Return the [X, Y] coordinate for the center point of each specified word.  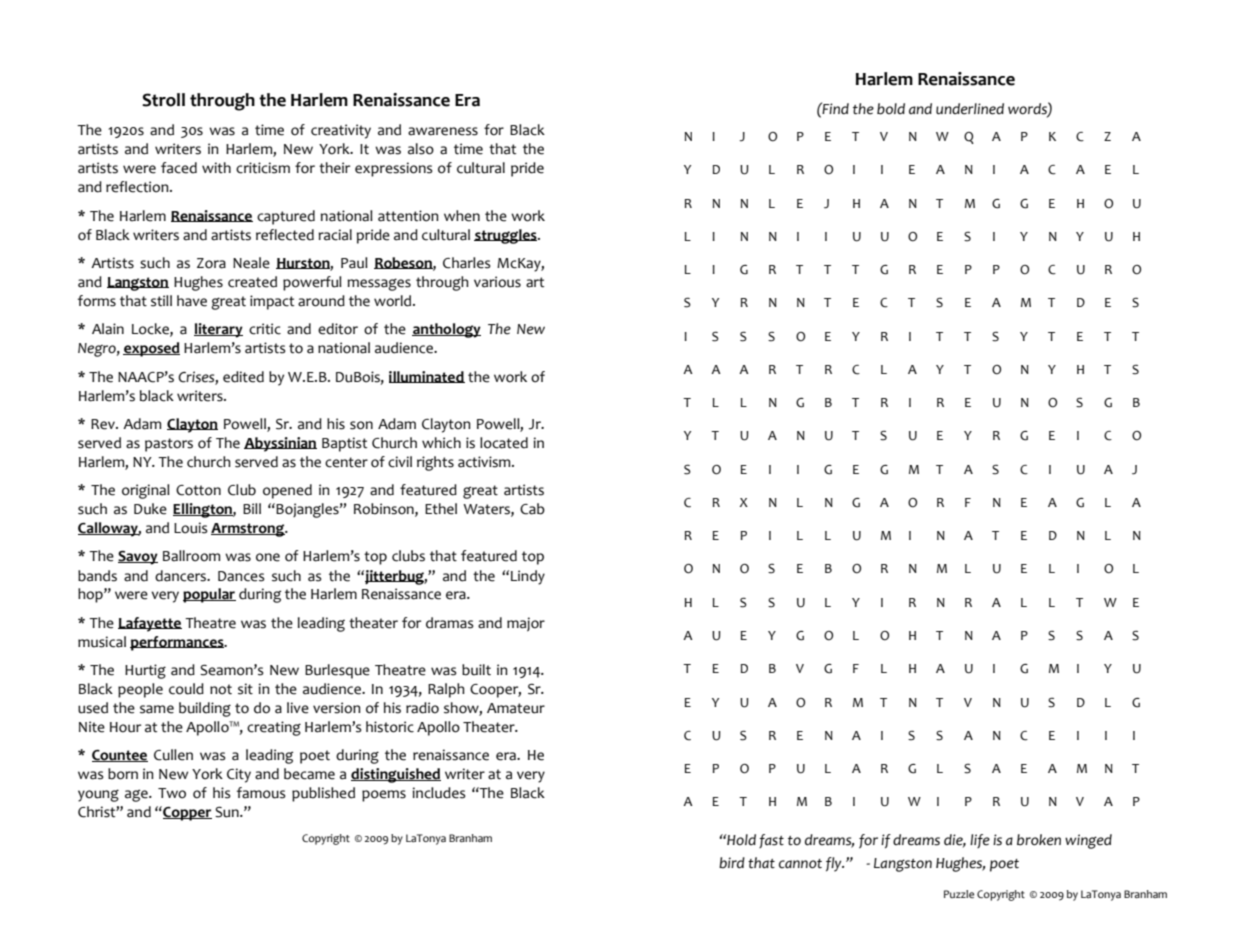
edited [243, 377]
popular [209, 595]
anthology [446, 330]
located [504, 443]
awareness [443, 131]
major [526, 624]
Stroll [163, 100]
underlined [970, 109]
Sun [228, 812]
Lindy [528, 577]
